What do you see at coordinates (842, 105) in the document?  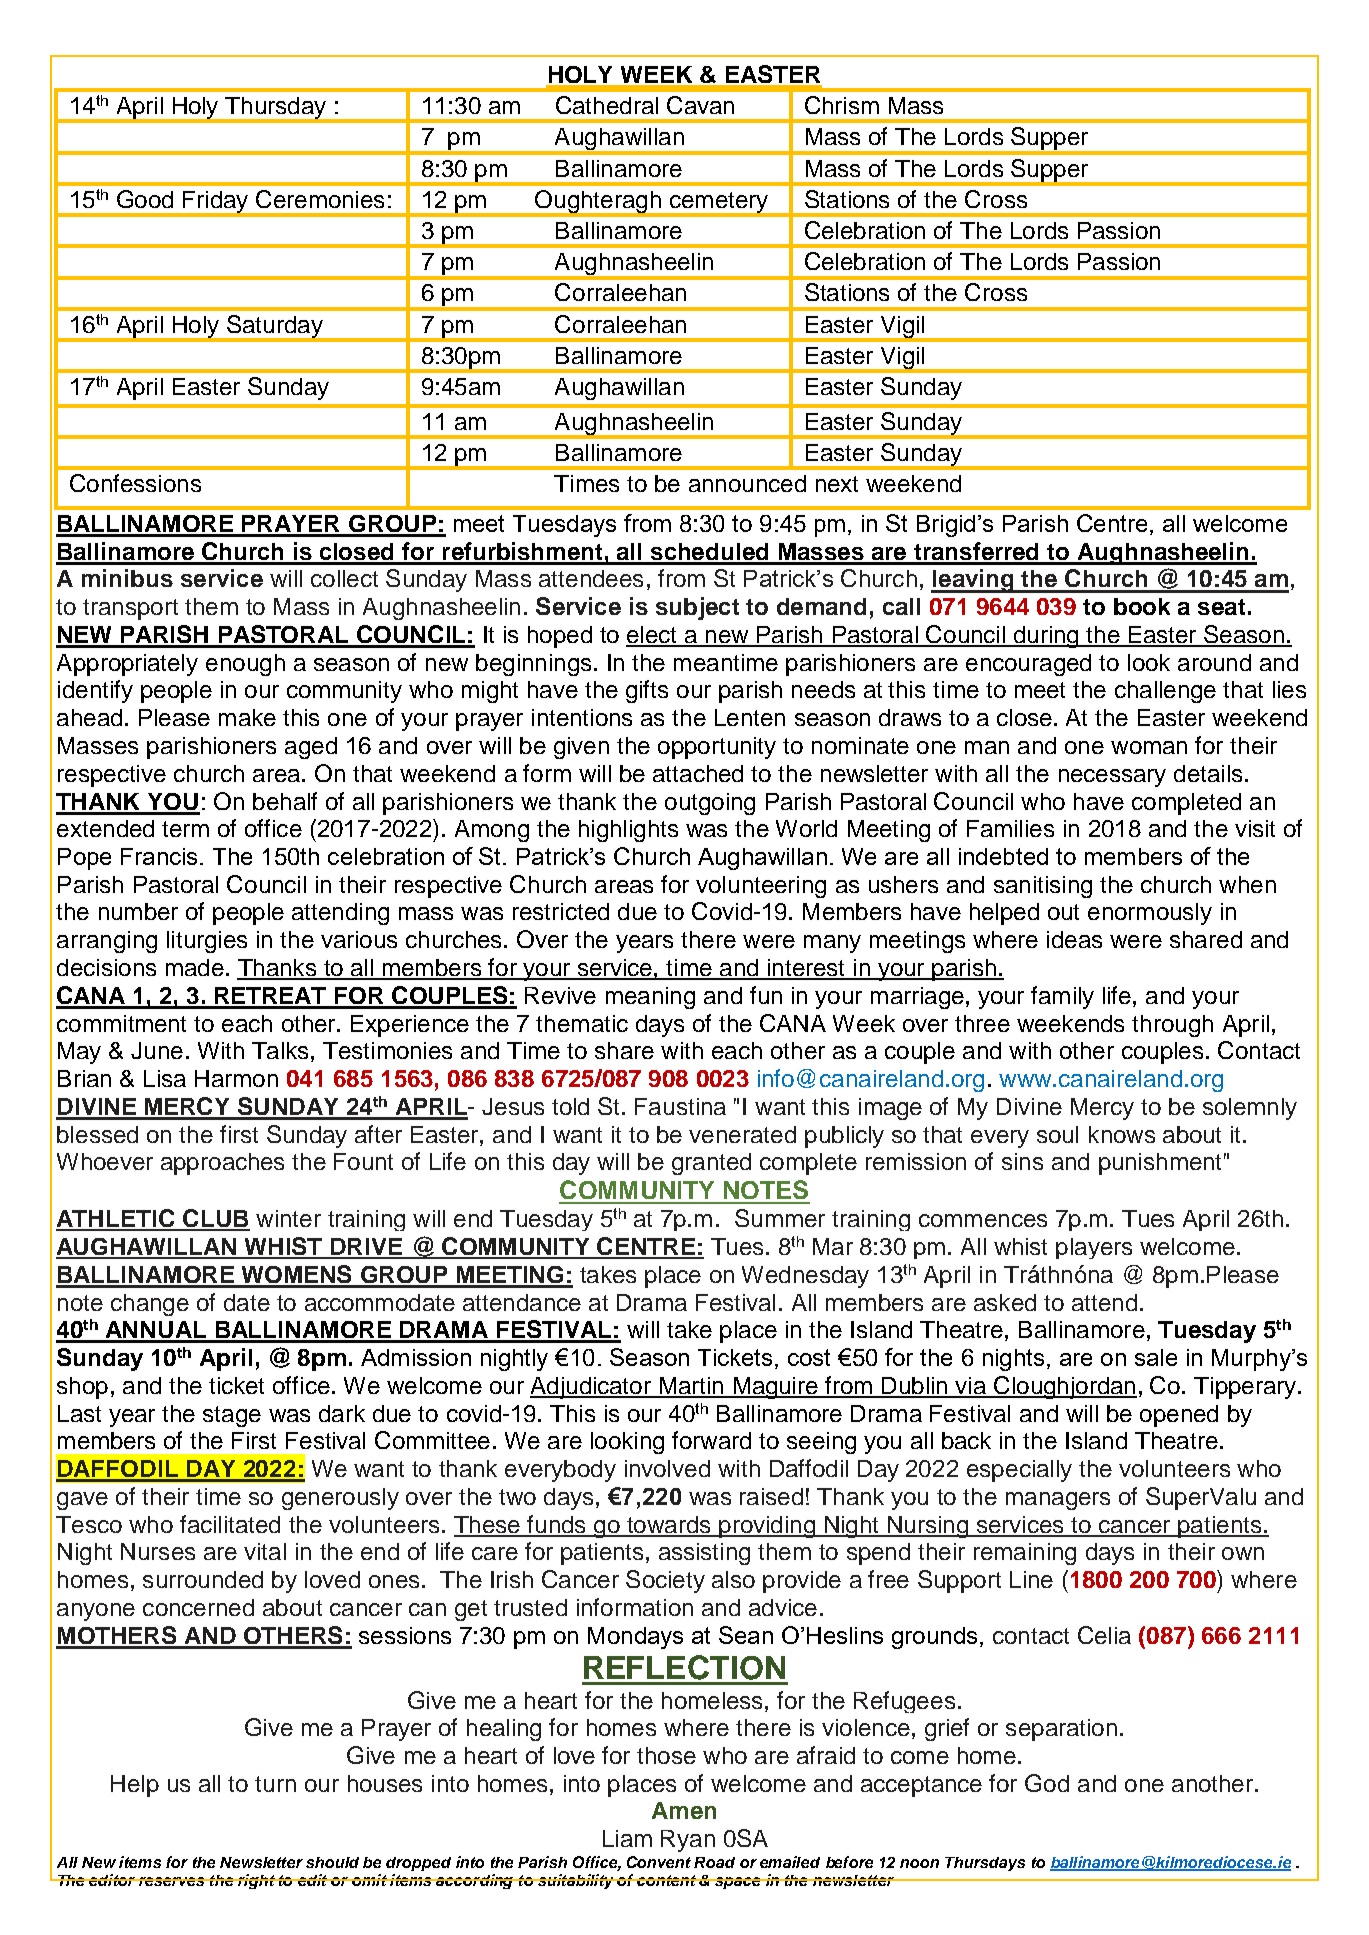 I see `Chrism` at bounding box center [842, 105].
